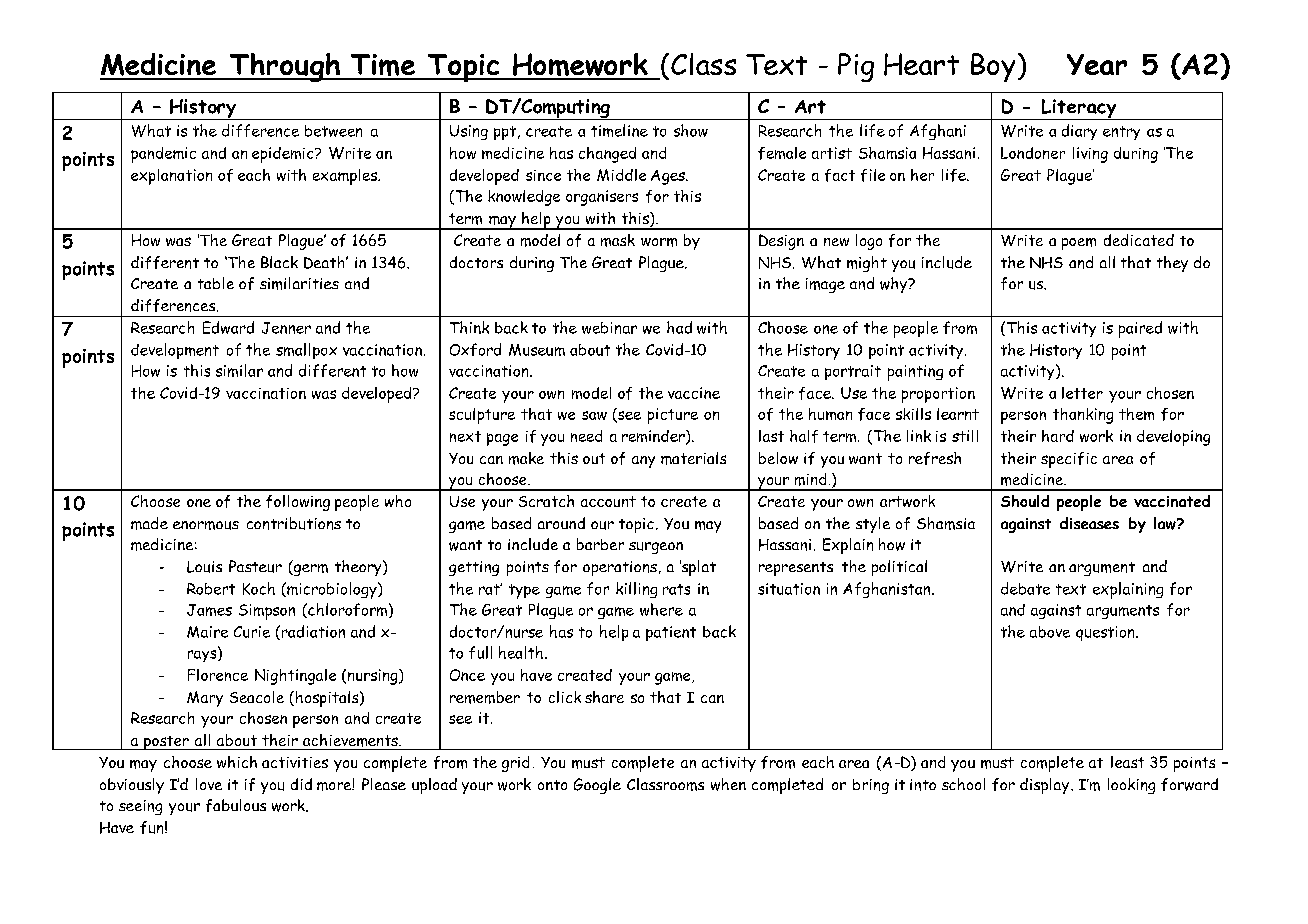 Image resolution: width=1308 pixels, height=924 pixels. Describe the element at coordinates (673, 416) in the document. I see `picture` at that location.
